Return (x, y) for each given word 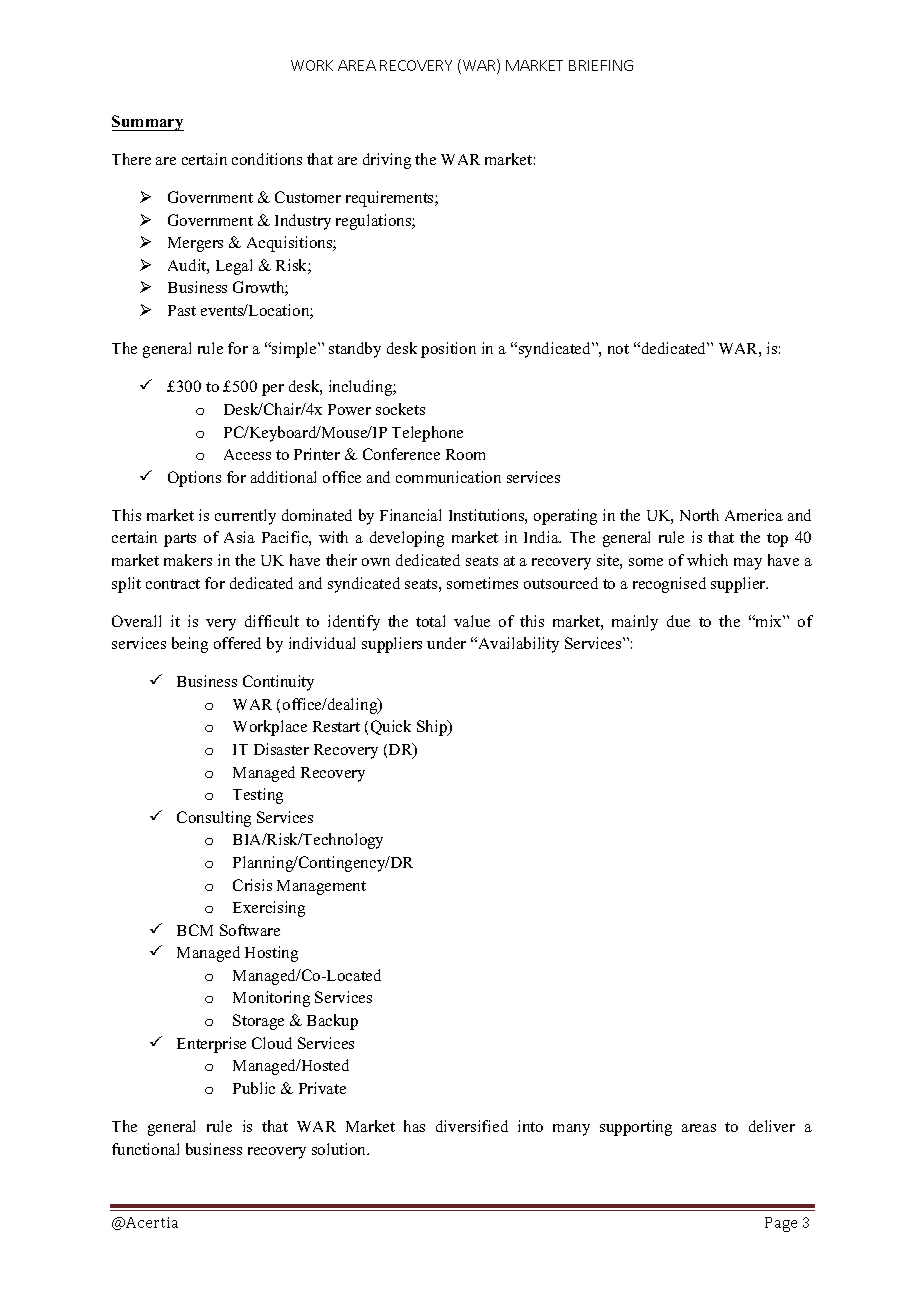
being (190, 645)
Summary (148, 123)
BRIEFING (601, 65)
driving (387, 161)
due (678, 621)
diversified (472, 1126)
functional (145, 1149)
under (446, 643)
